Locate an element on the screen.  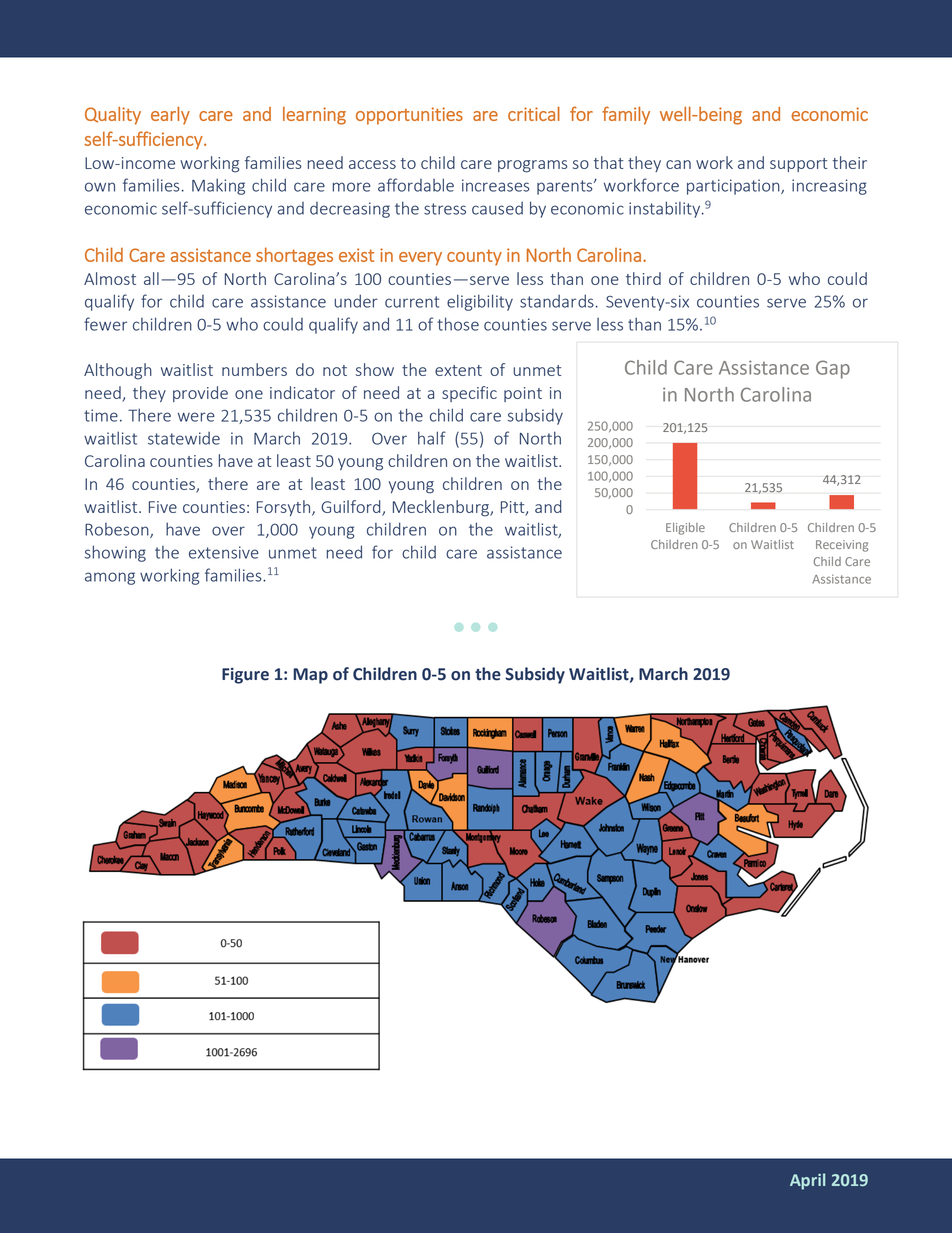
increases is located at coordinates (495, 185).
